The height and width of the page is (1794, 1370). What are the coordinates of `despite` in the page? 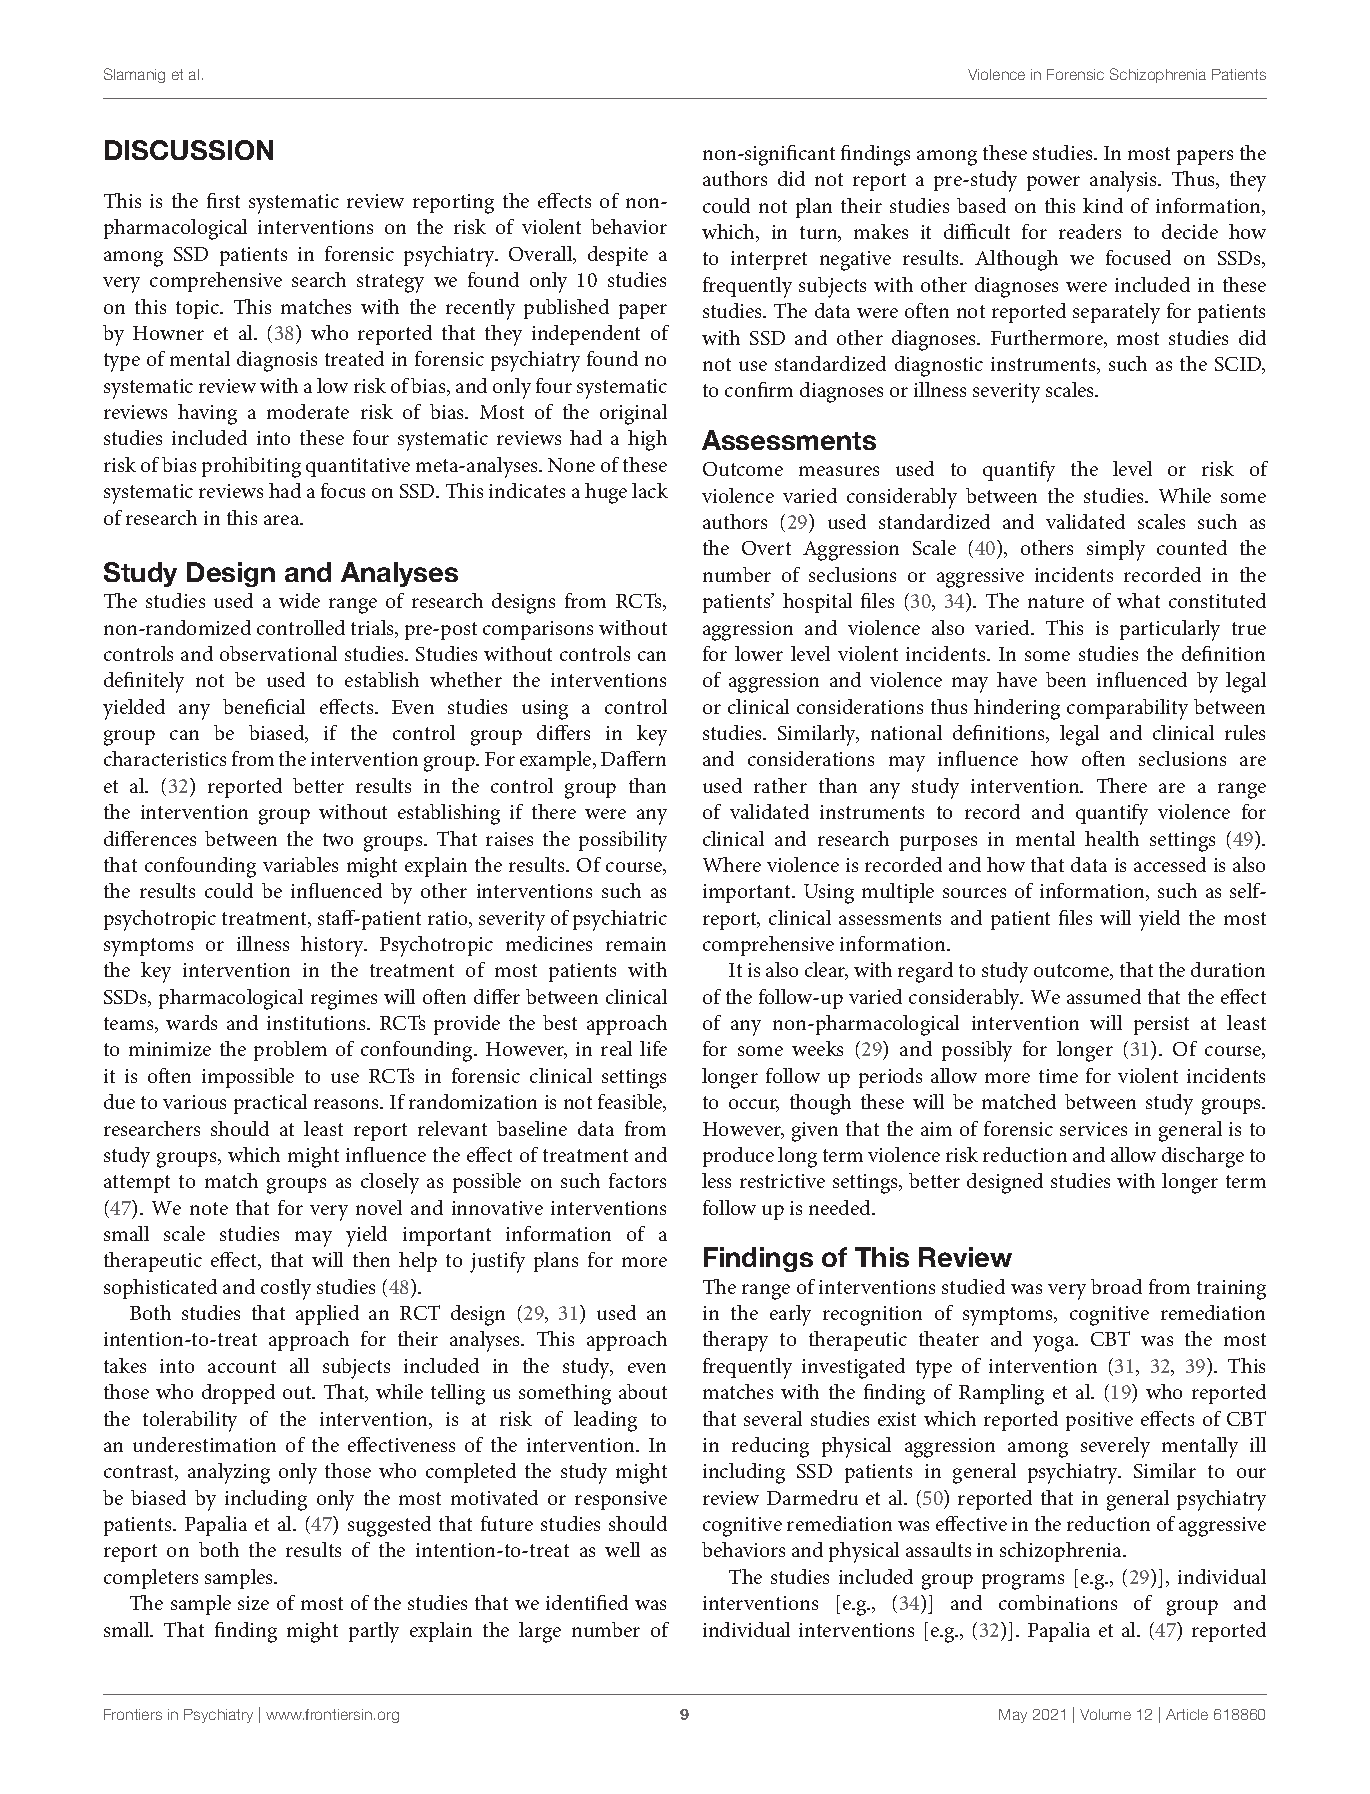 It's located at (618, 256).
